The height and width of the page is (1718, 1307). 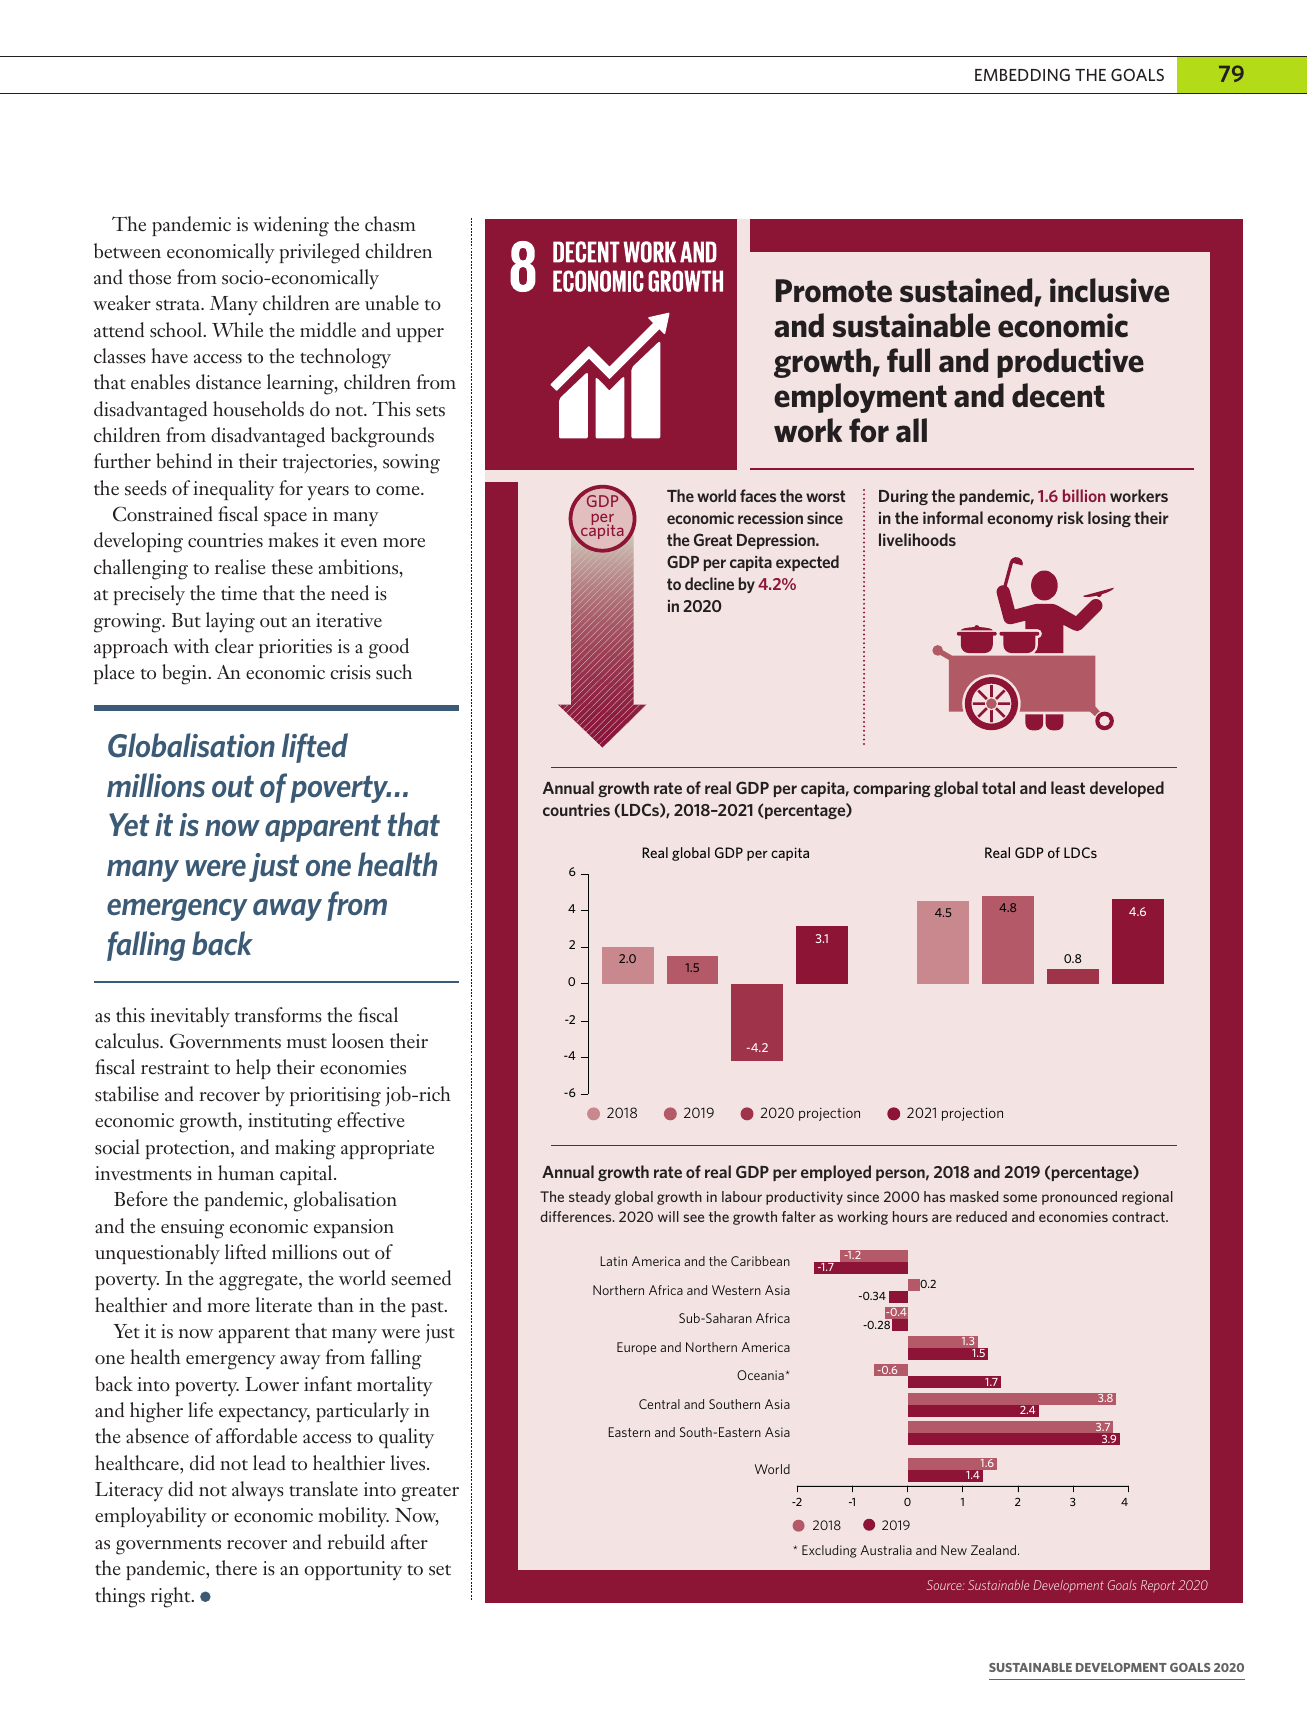 What do you see at coordinates (390, 224) in the page?
I see `chasm` at bounding box center [390, 224].
